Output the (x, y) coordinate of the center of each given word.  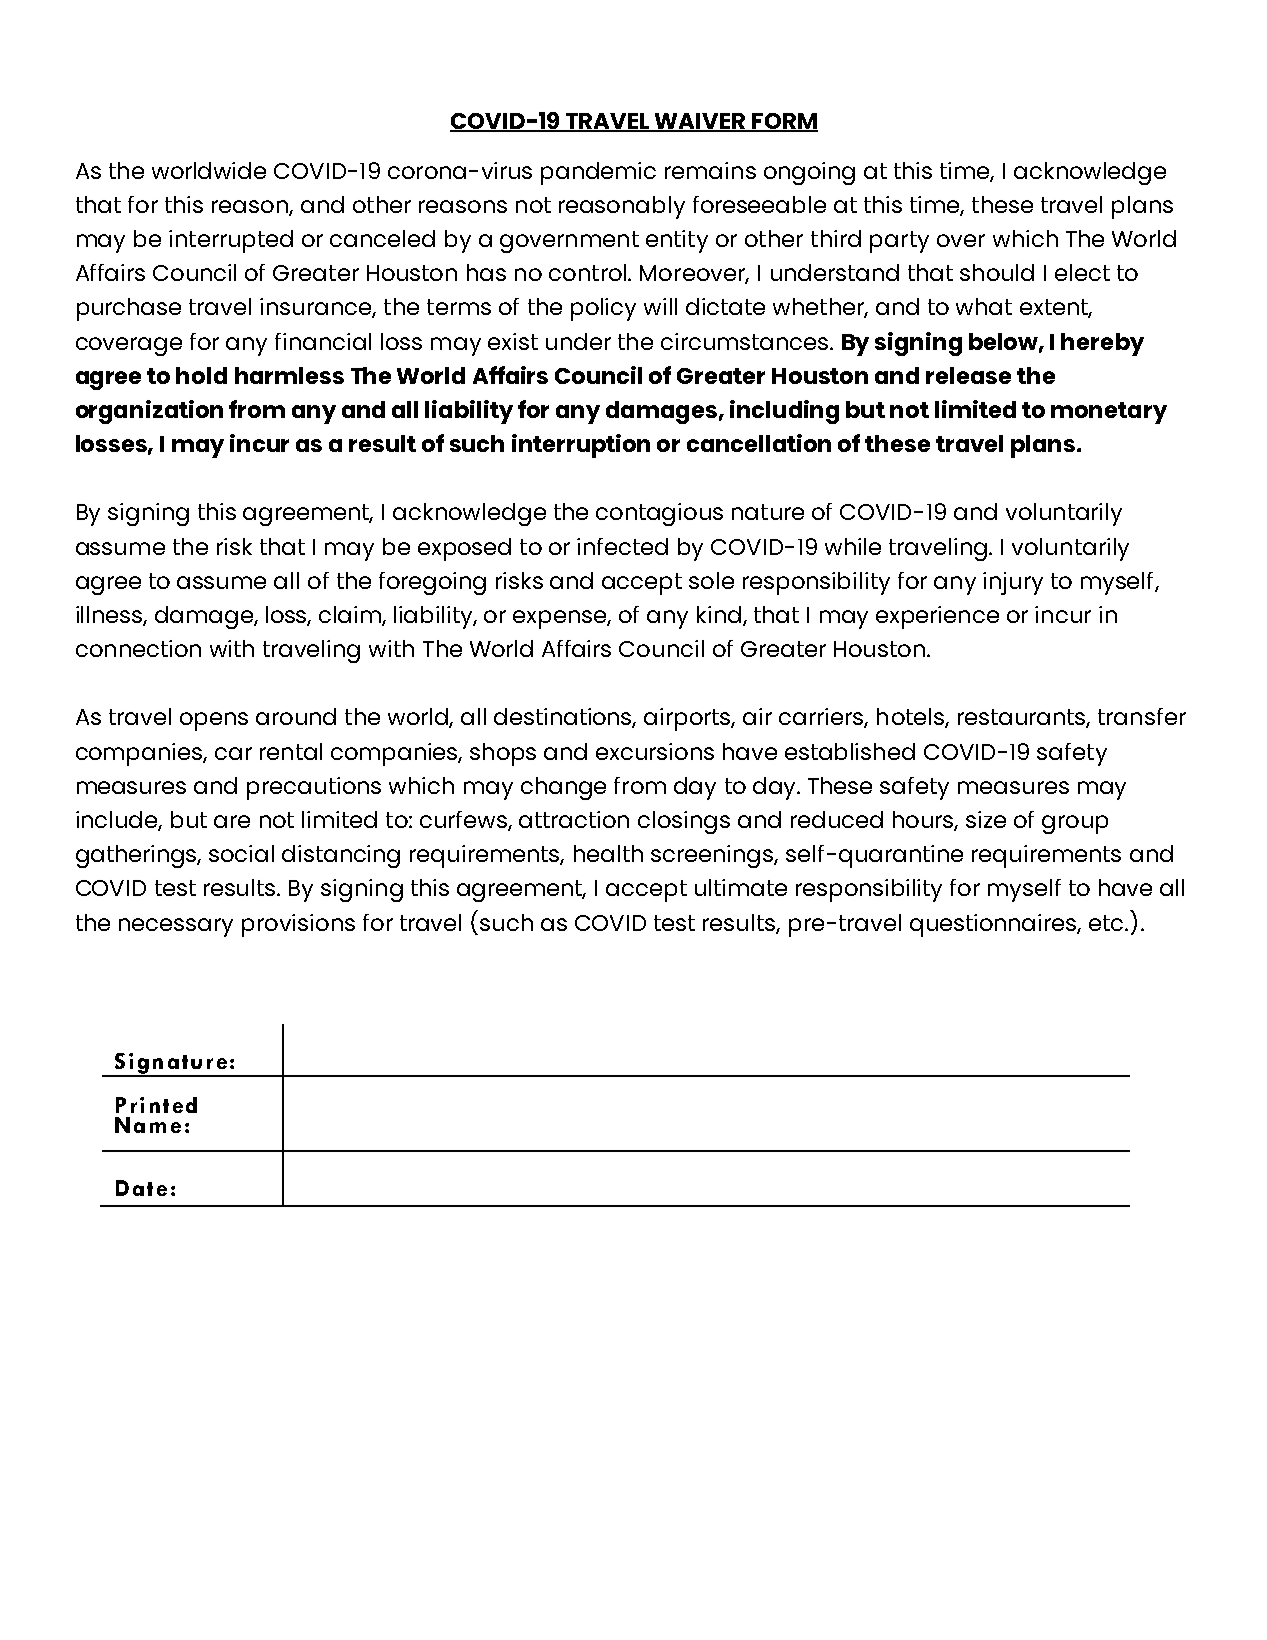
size (986, 819)
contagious (659, 514)
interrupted (231, 241)
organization (149, 412)
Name (148, 1125)
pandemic (598, 173)
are (232, 821)
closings (684, 822)
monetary (1109, 413)
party (899, 242)
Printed (156, 1105)
